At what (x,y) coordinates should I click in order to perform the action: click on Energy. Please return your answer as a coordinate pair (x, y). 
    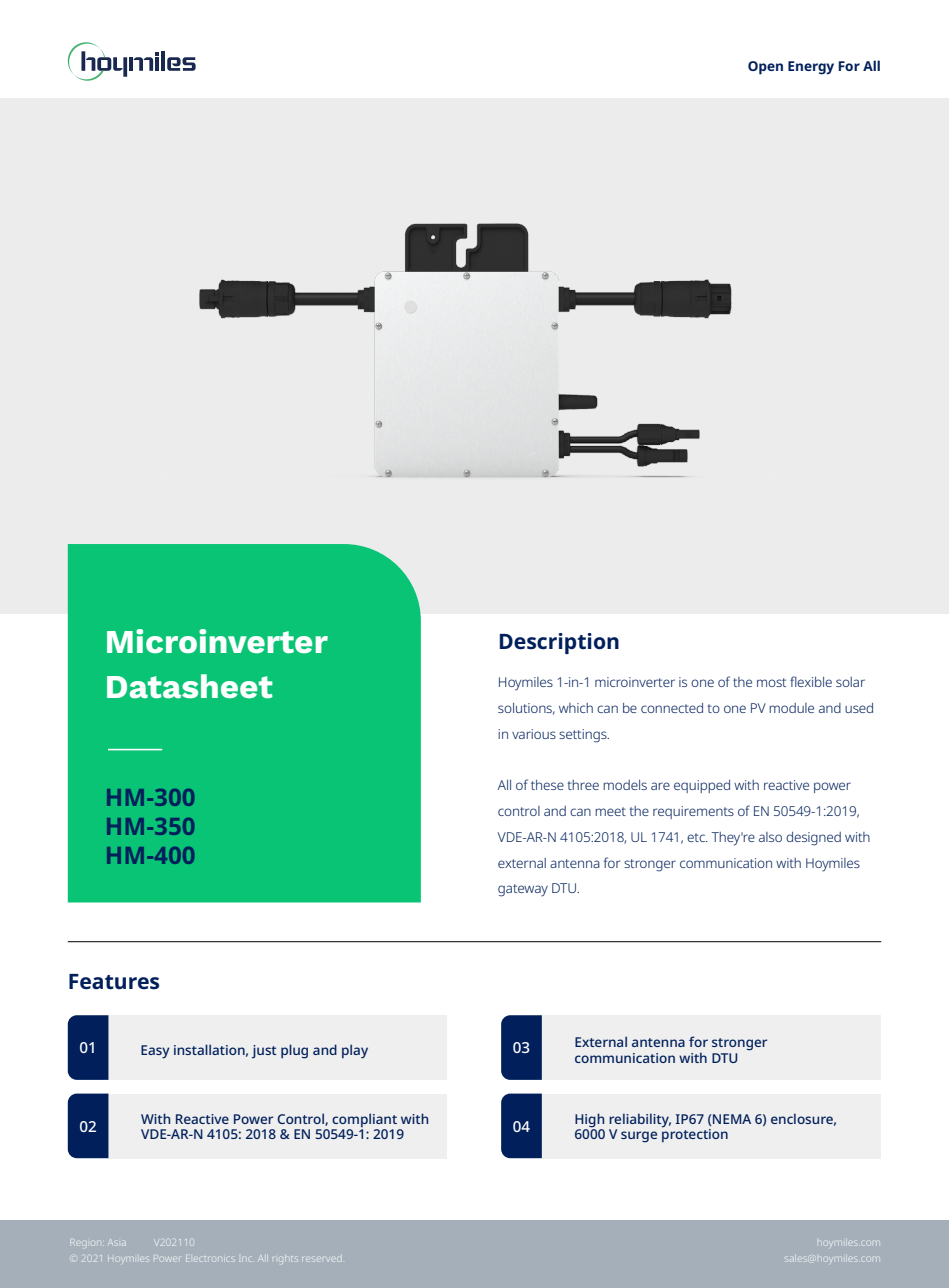
    Looking at the image, I should click on (811, 68).
